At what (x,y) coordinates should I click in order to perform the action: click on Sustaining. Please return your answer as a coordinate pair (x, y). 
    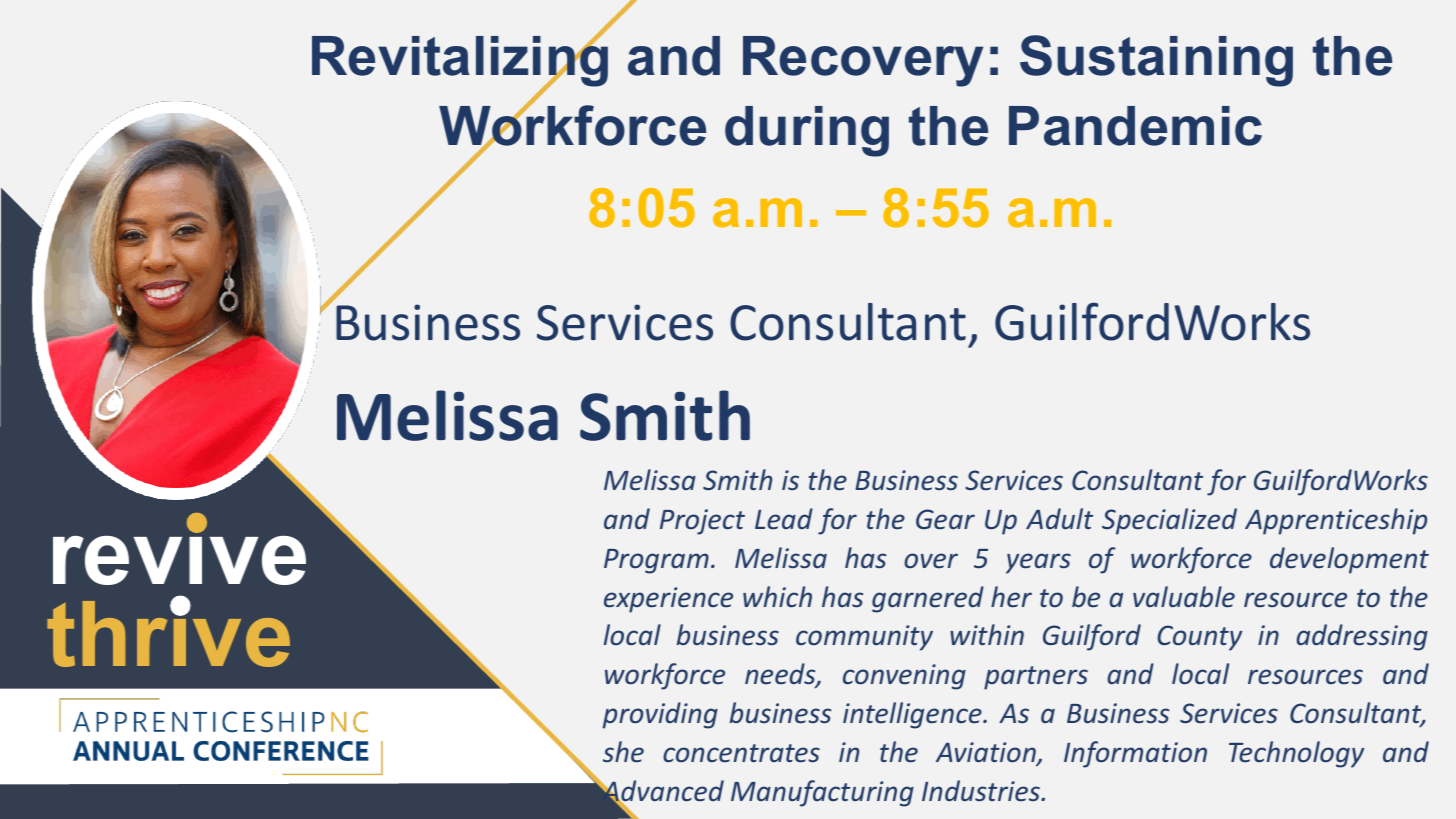
    Looking at the image, I should click on (1156, 61).
